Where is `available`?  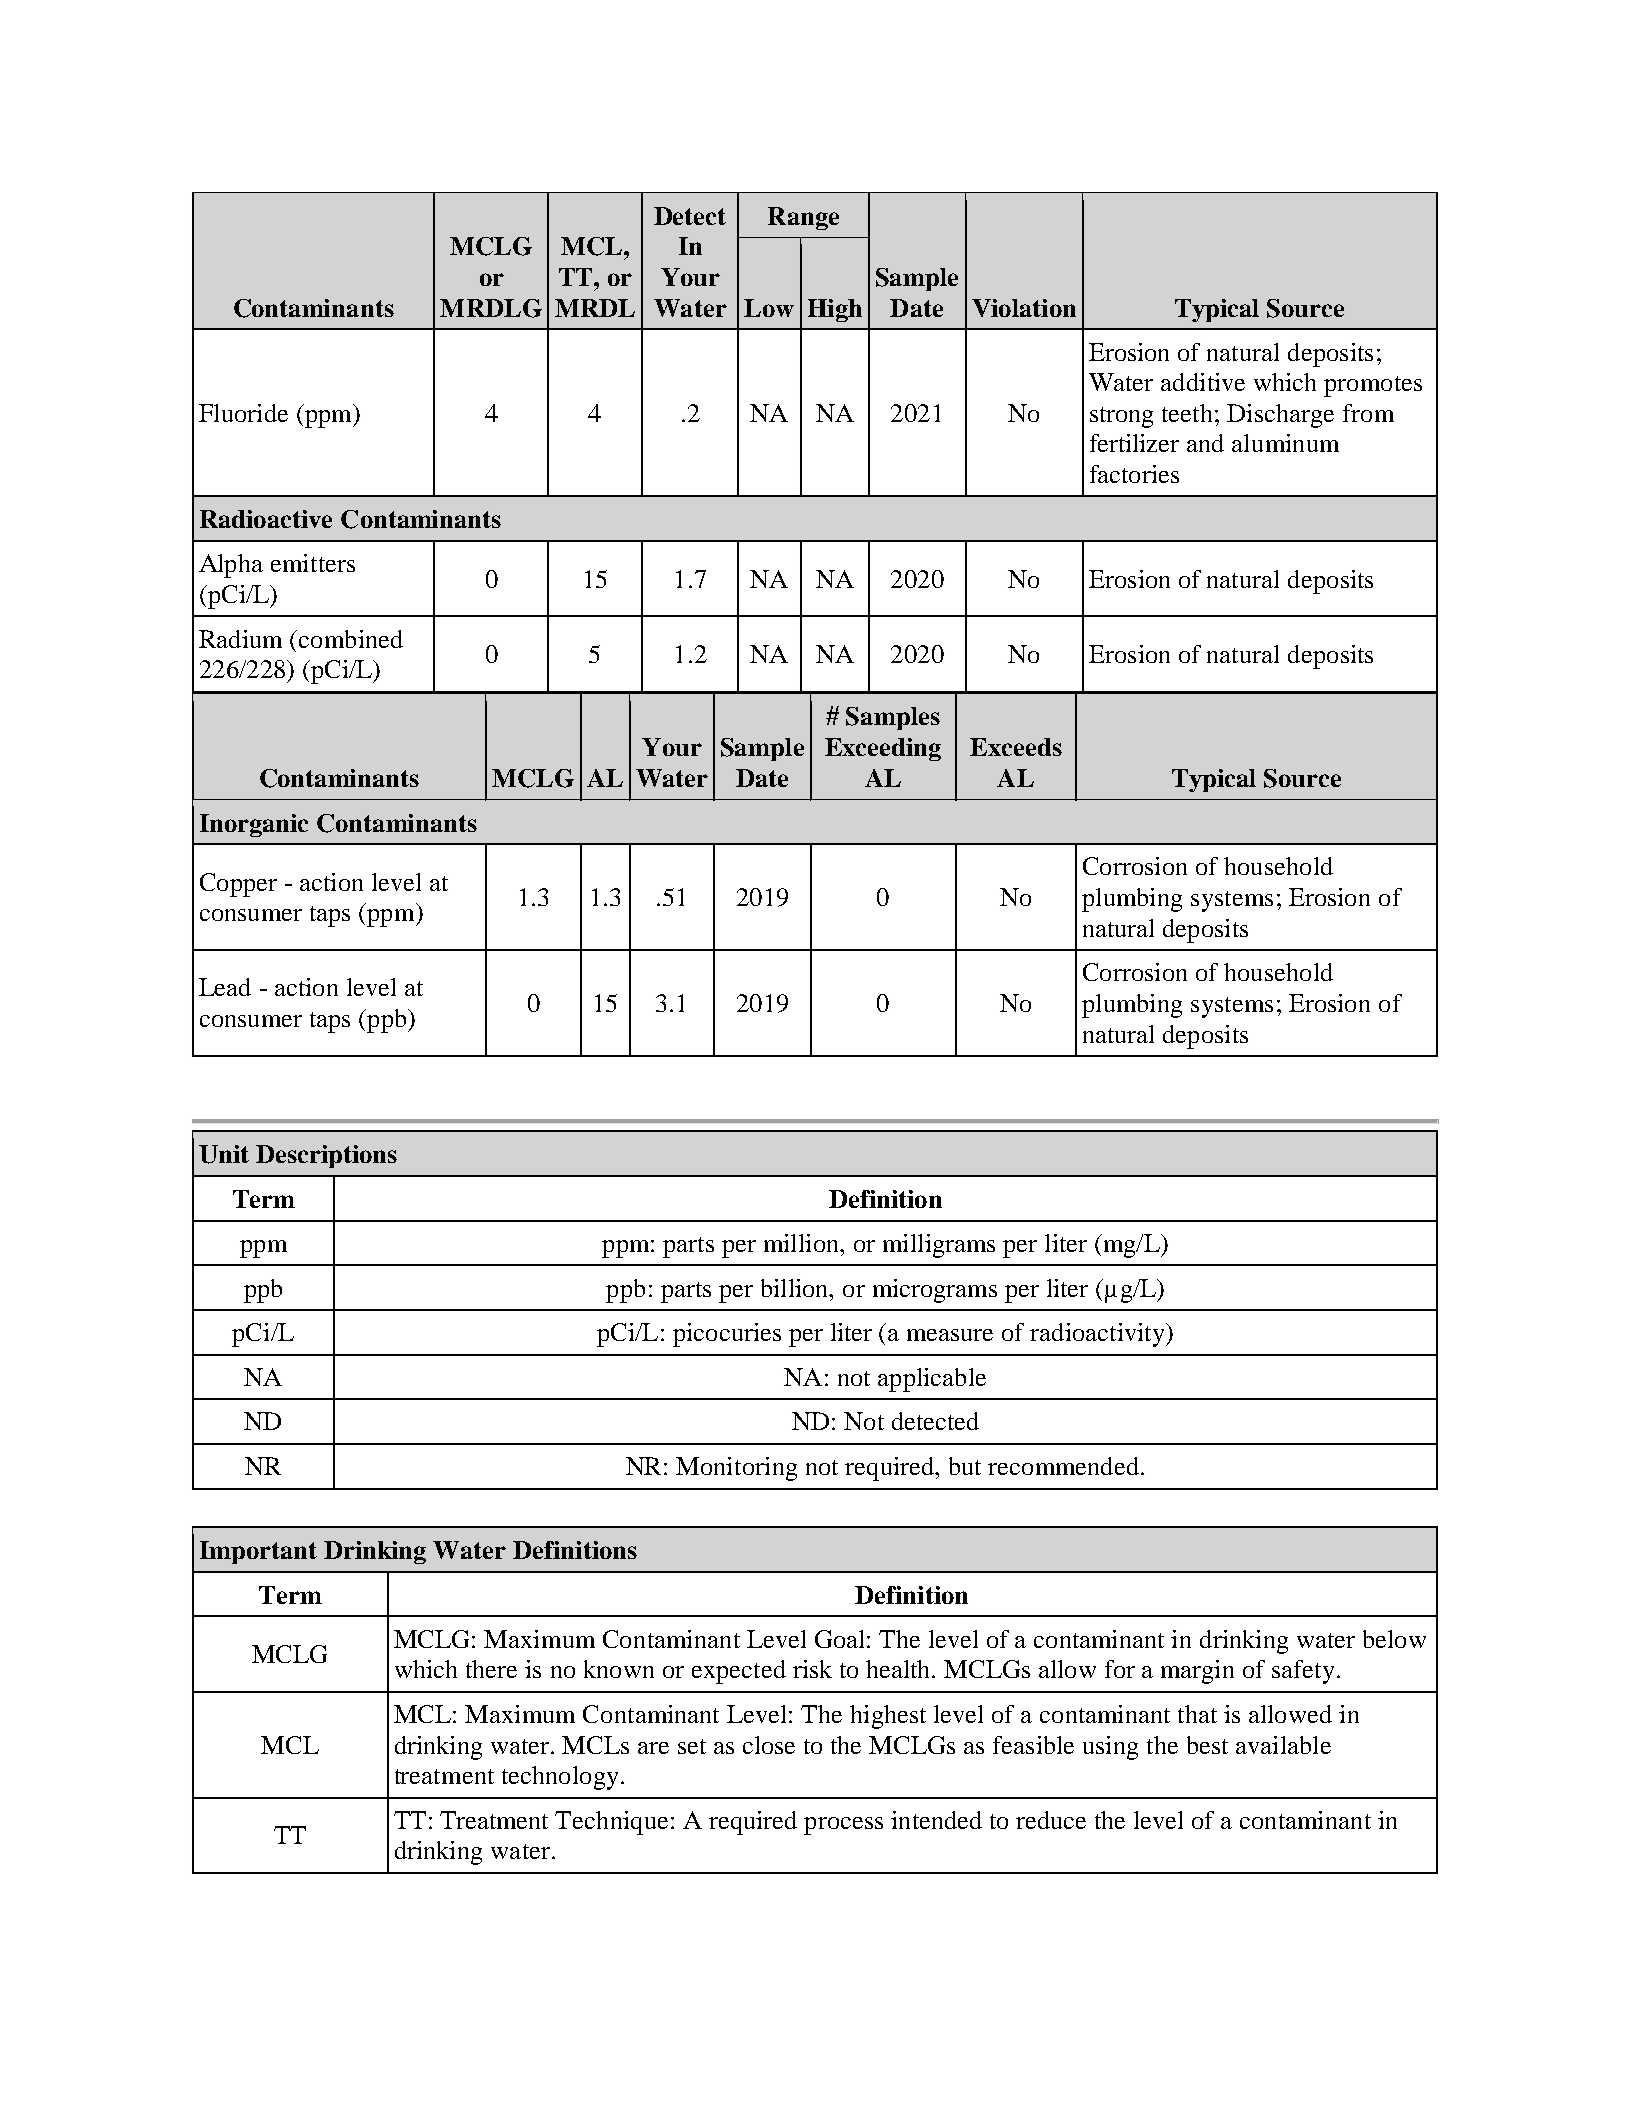
available is located at coordinates (1283, 1745).
